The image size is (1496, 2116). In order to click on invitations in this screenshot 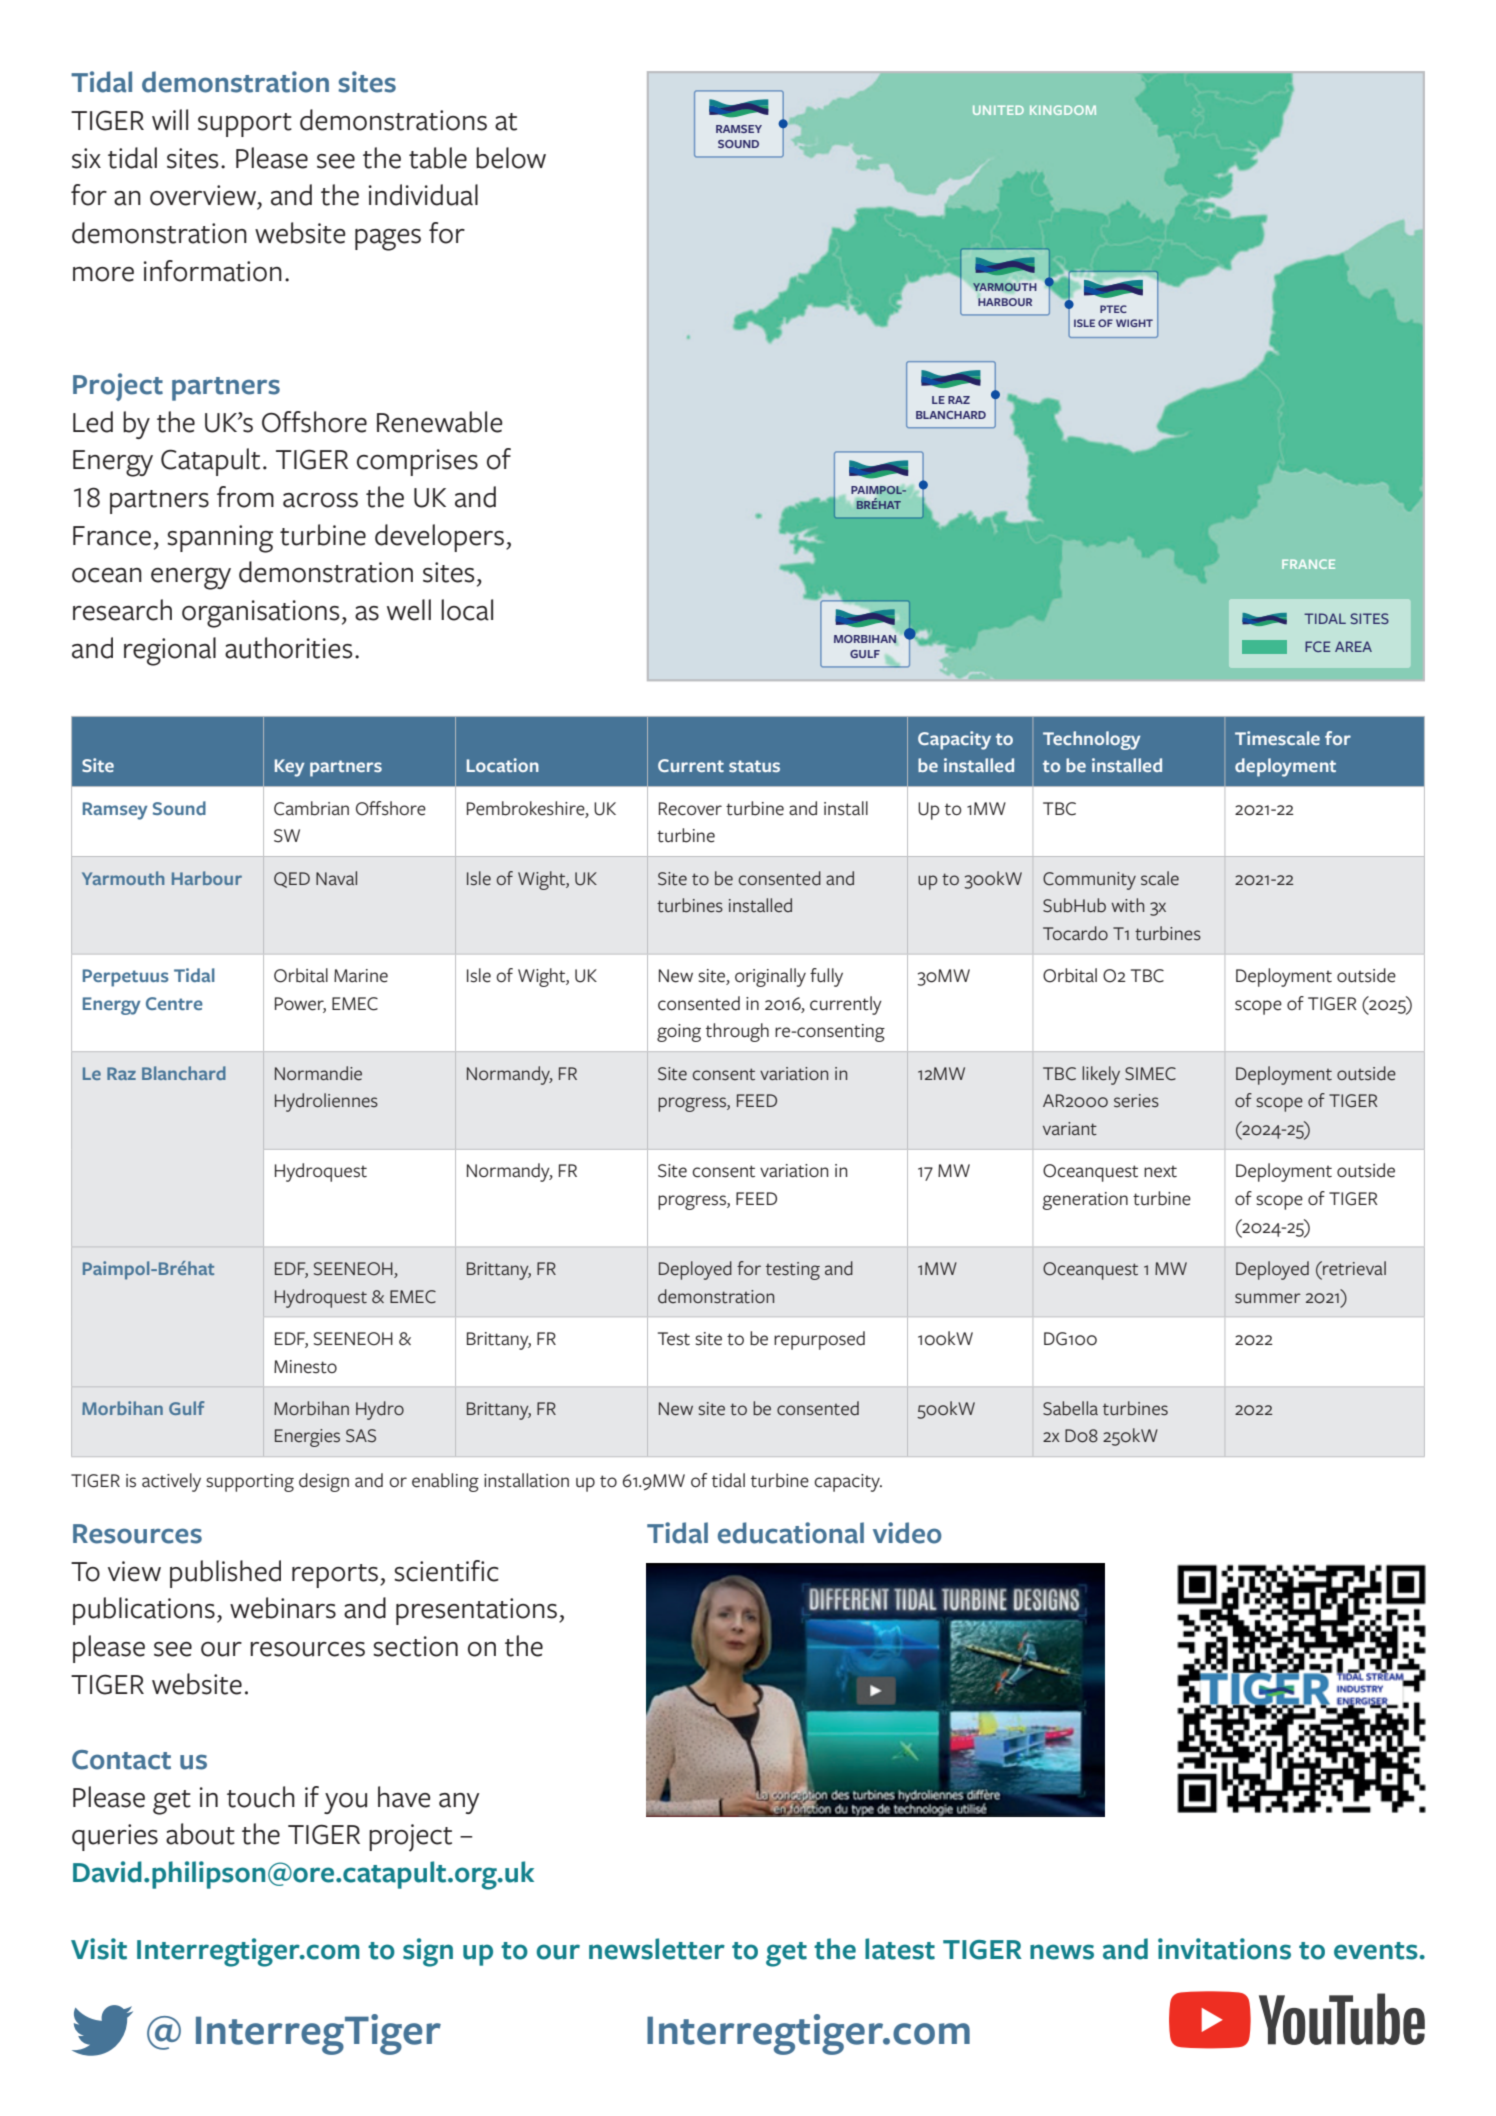, I will do `click(1224, 1949)`.
